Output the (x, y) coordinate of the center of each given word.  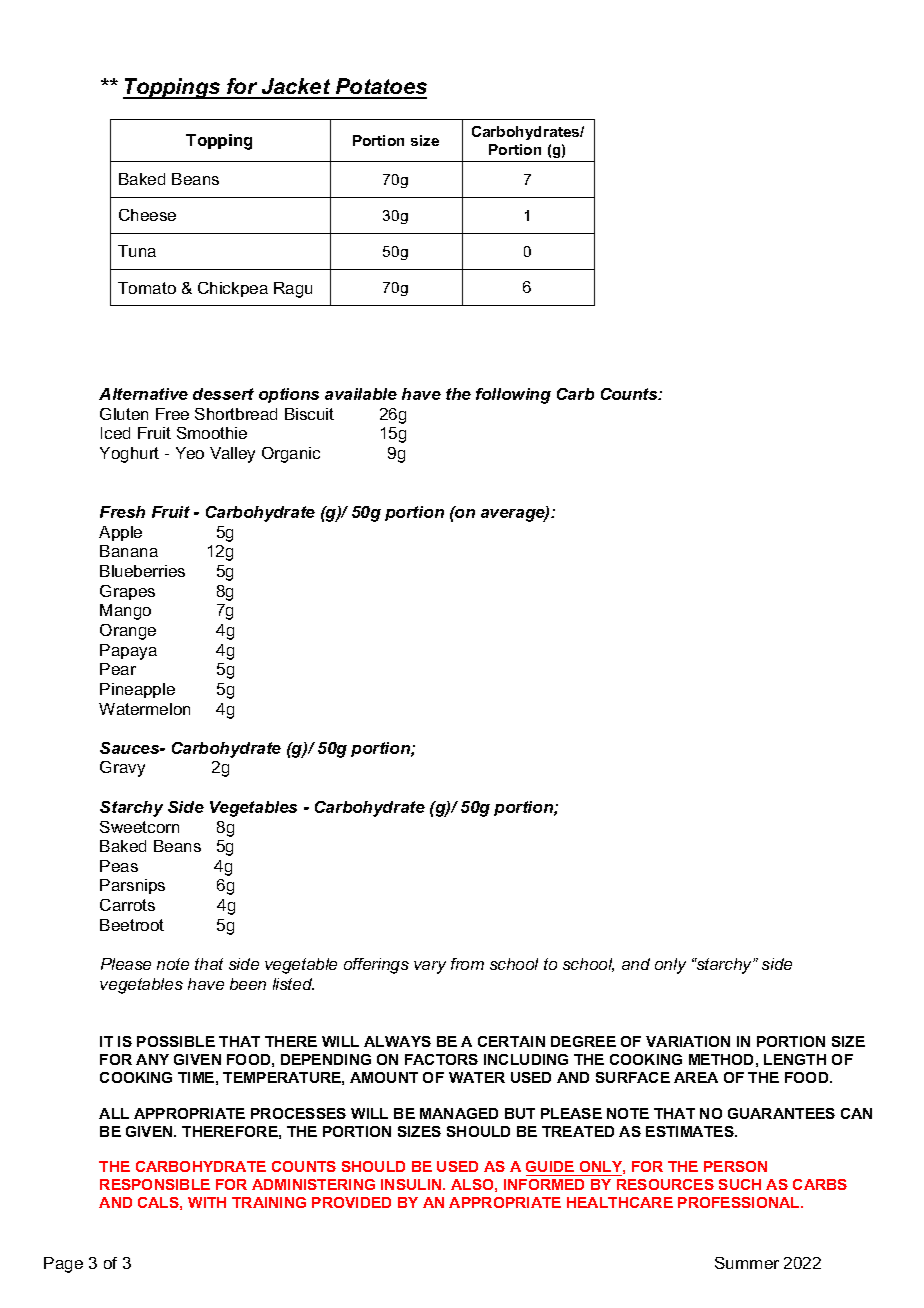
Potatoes (380, 88)
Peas (119, 866)
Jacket (296, 88)
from (467, 964)
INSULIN (412, 1184)
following (513, 396)
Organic (291, 455)
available (361, 394)
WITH (207, 1202)
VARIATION (688, 1041)
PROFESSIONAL (740, 1202)
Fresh (122, 512)
